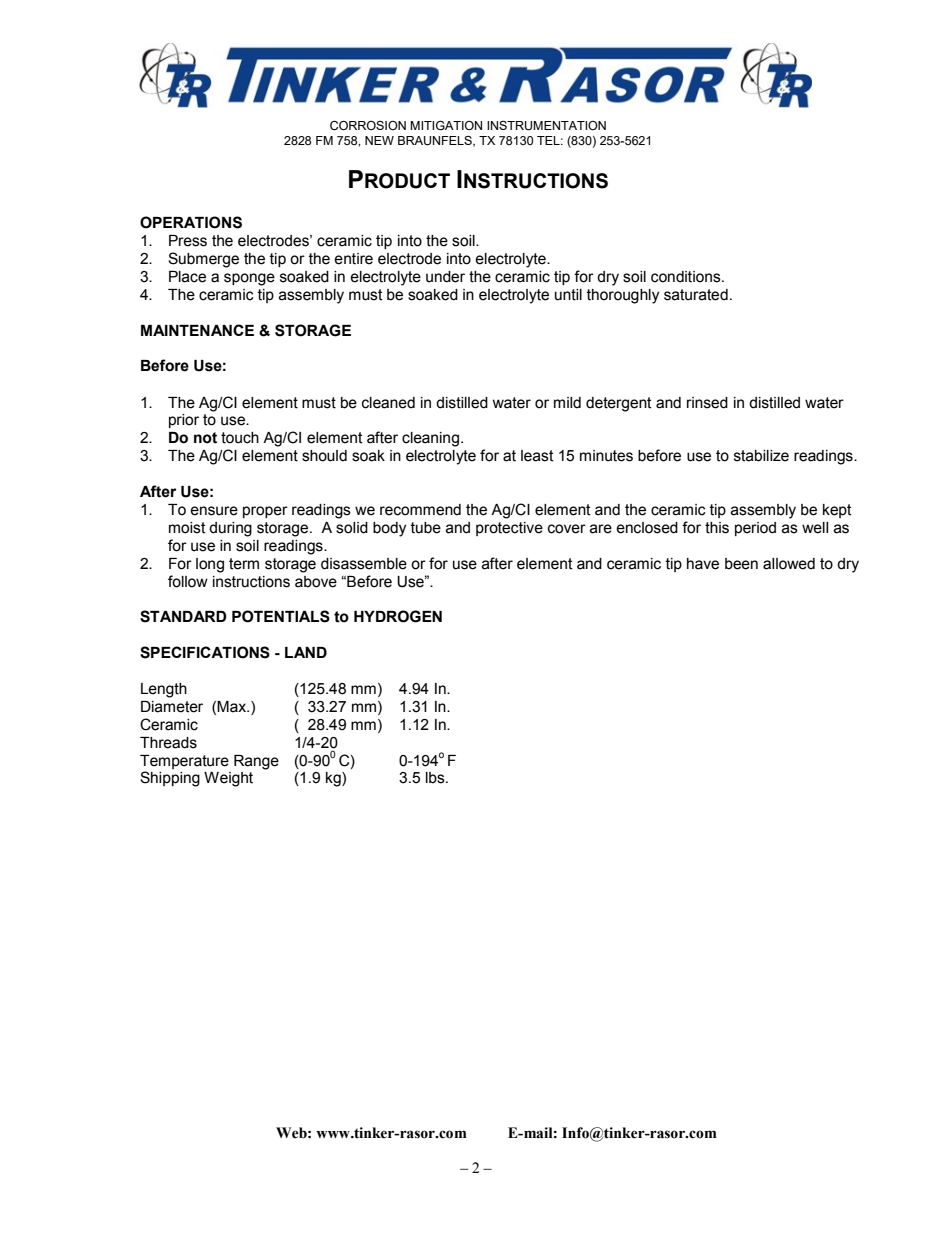 The image size is (952, 1233). What do you see at coordinates (707, 403) in the image?
I see `rinsed` at bounding box center [707, 403].
